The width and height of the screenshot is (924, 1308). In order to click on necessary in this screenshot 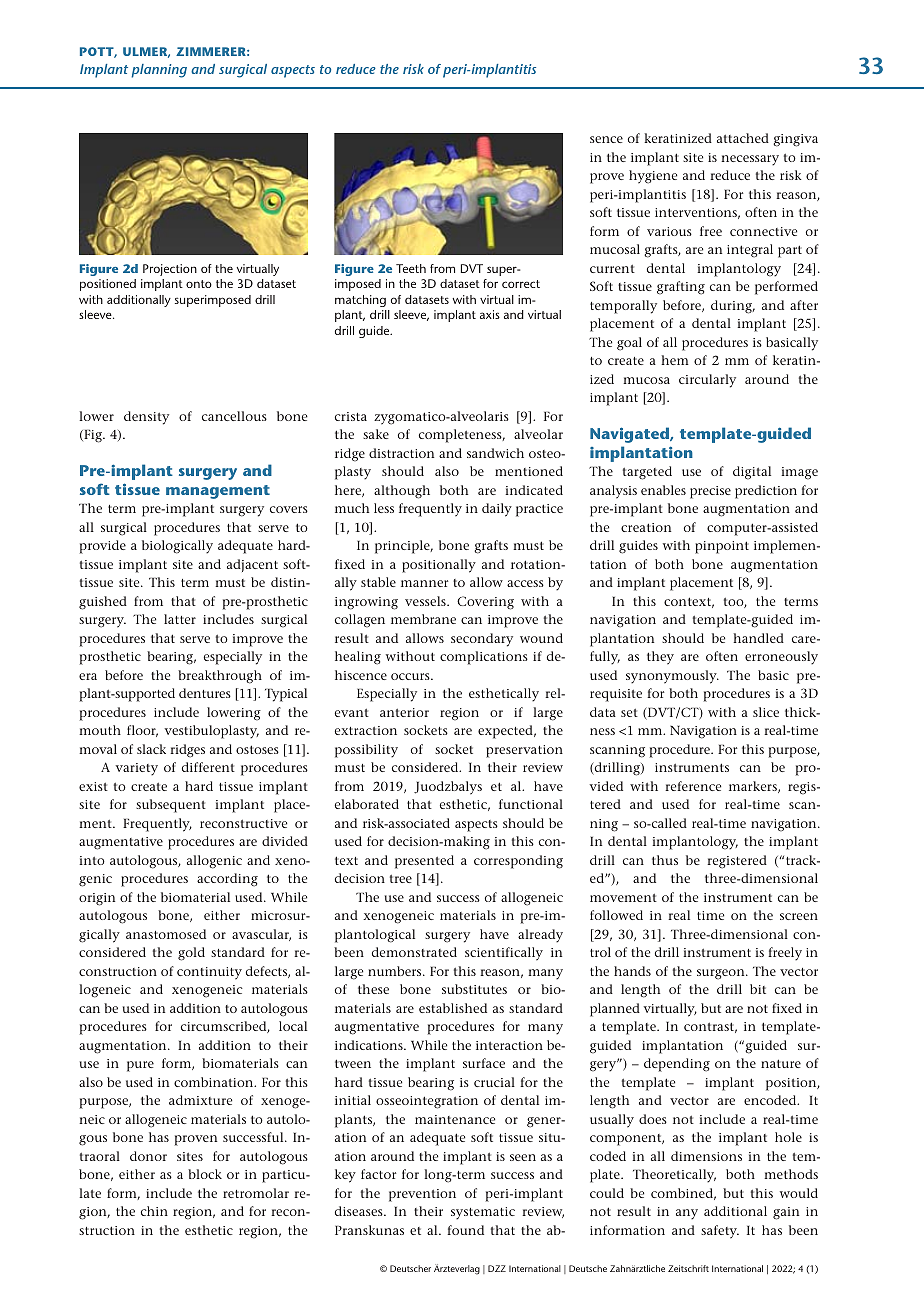, I will do `click(750, 160)`.
